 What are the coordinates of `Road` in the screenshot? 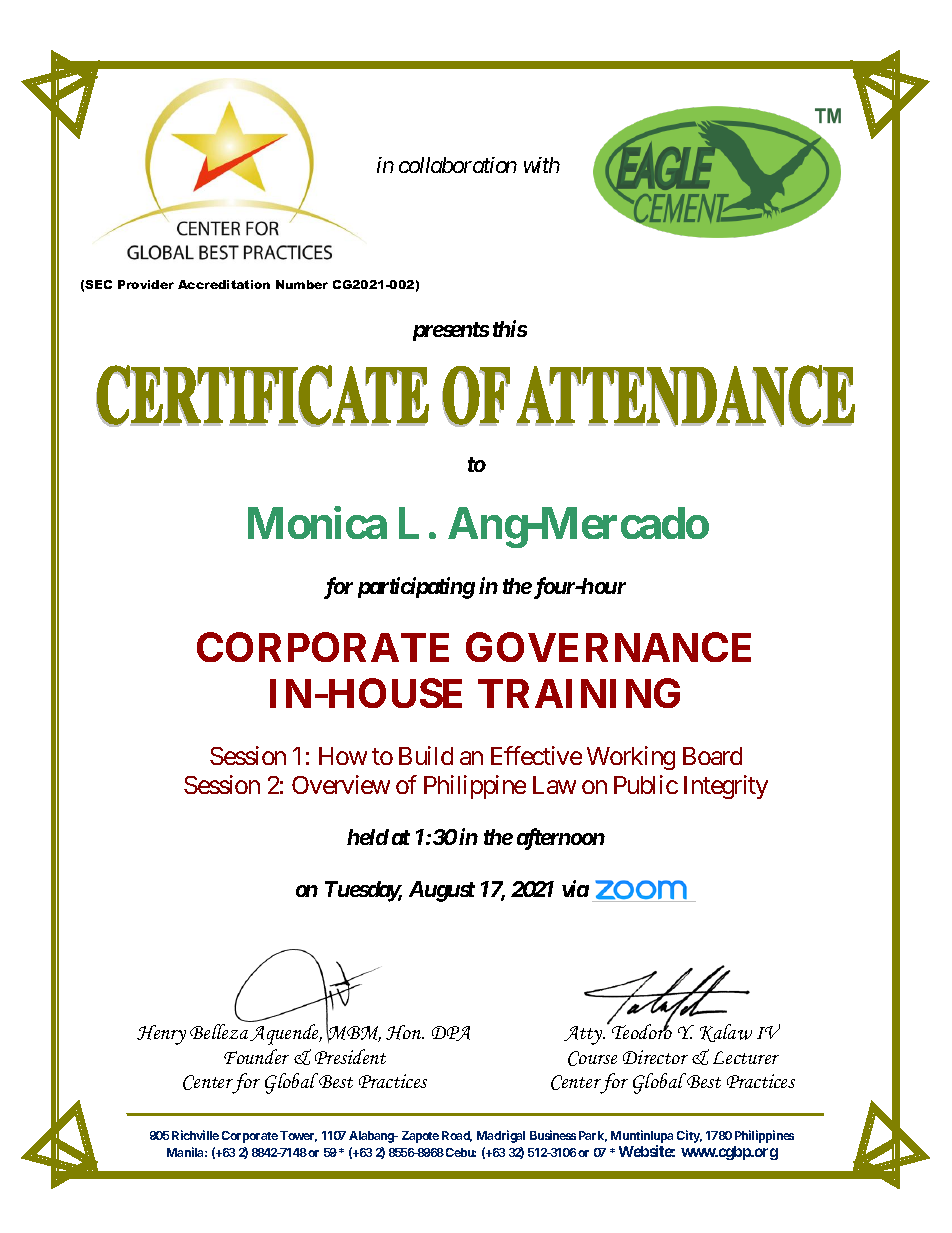 It's located at (457, 1136).
